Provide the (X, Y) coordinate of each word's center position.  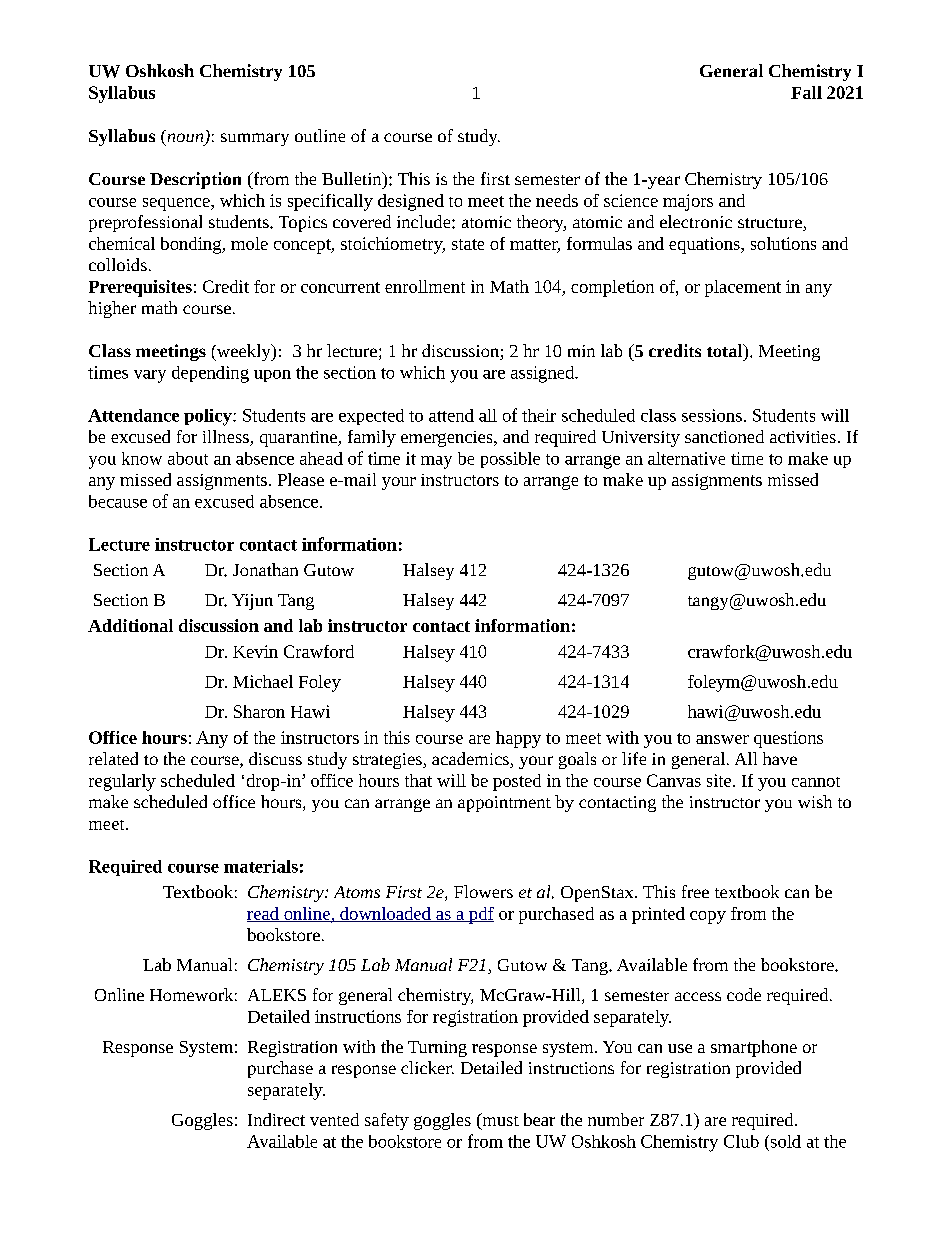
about (188, 458)
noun (187, 139)
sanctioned (724, 436)
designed (411, 202)
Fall (806, 92)
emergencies (448, 439)
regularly (122, 782)
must (499, 1121)
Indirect (276, 1119)
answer (722, 739)
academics (471, 760)
